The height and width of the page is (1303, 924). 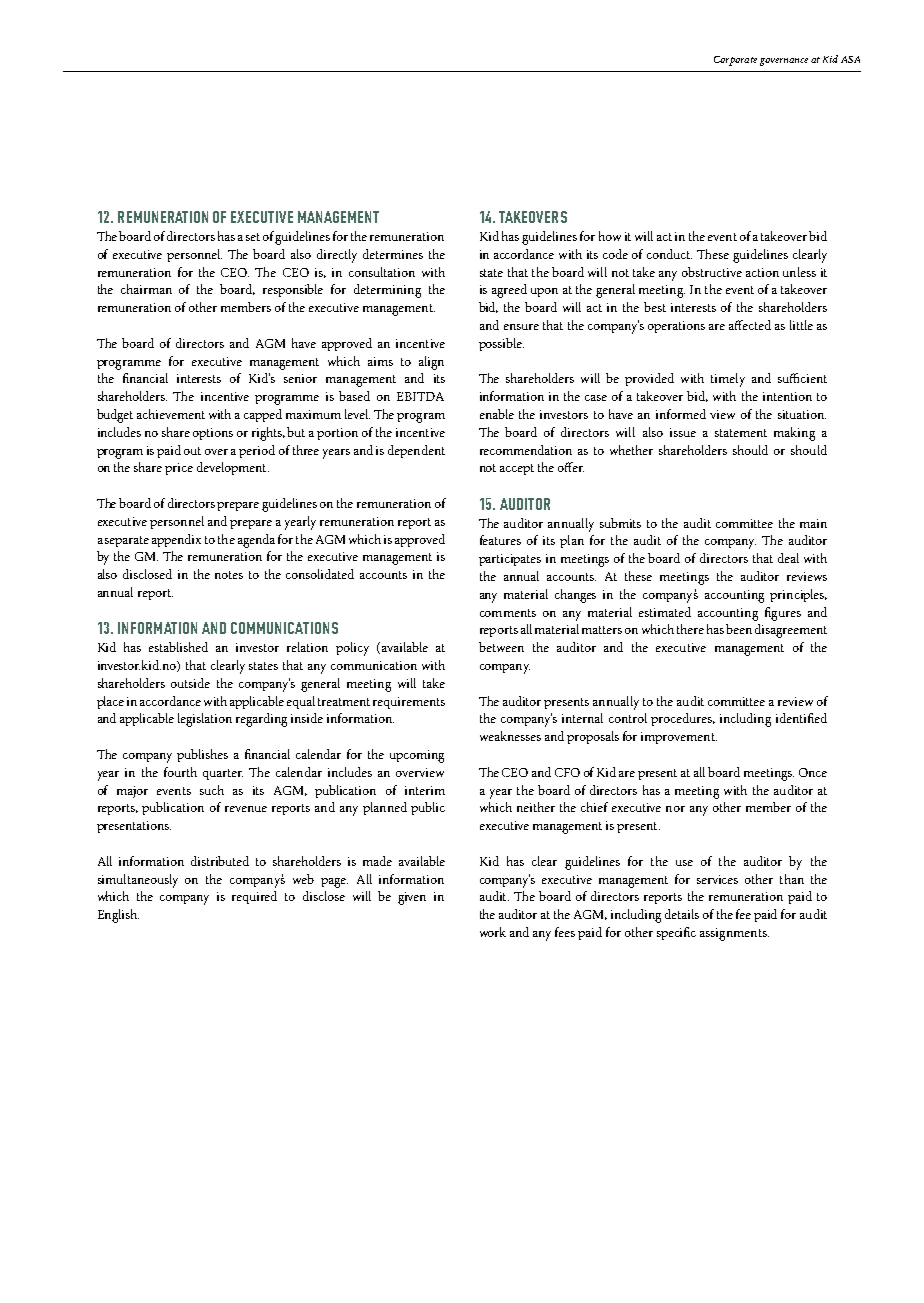 What do you see at coordinates (735, 61) in the page?
I see `Corporate` at bounding box center [735, 61].
